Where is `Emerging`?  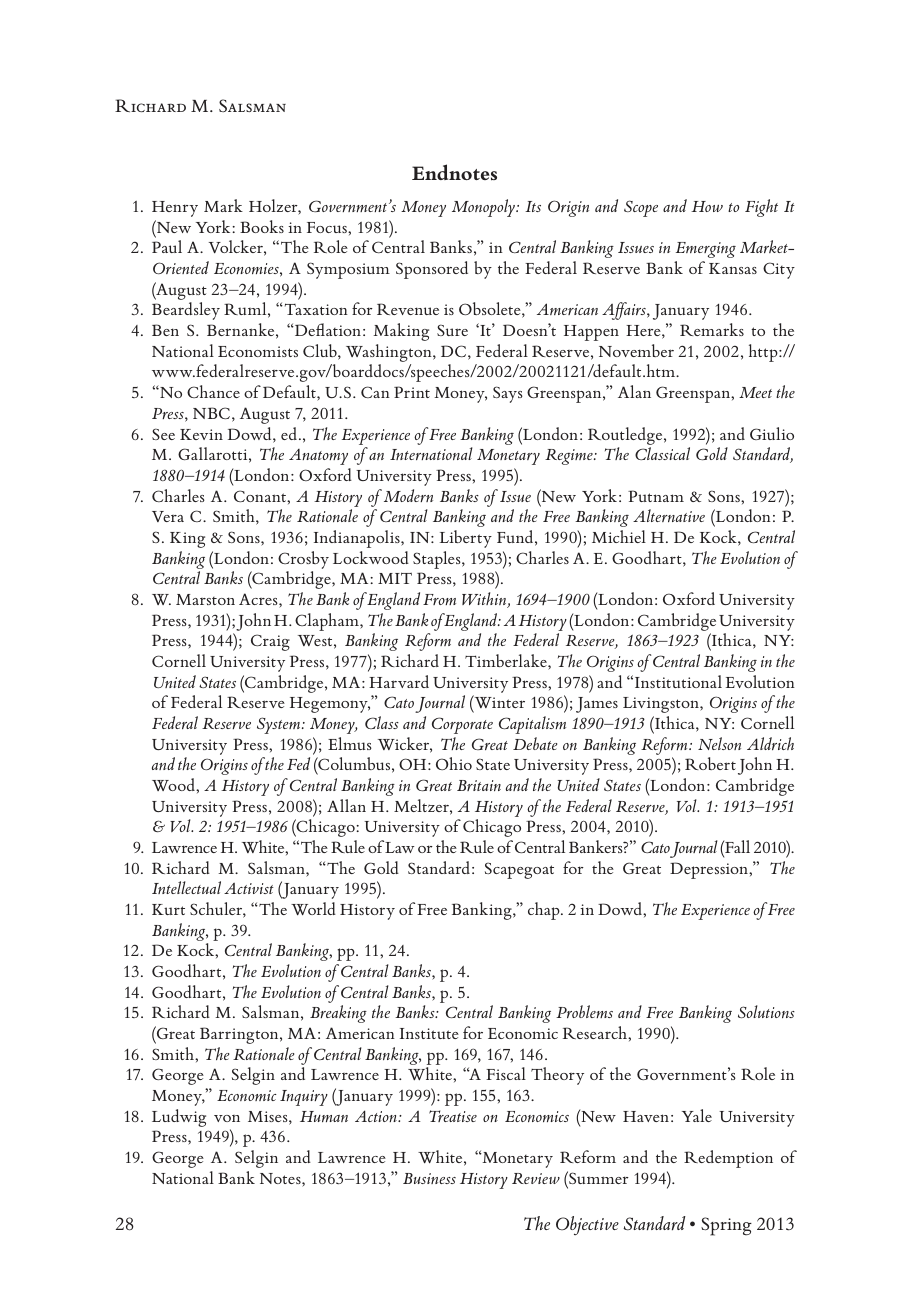 Emerging is located at coordinates (706, 250).
